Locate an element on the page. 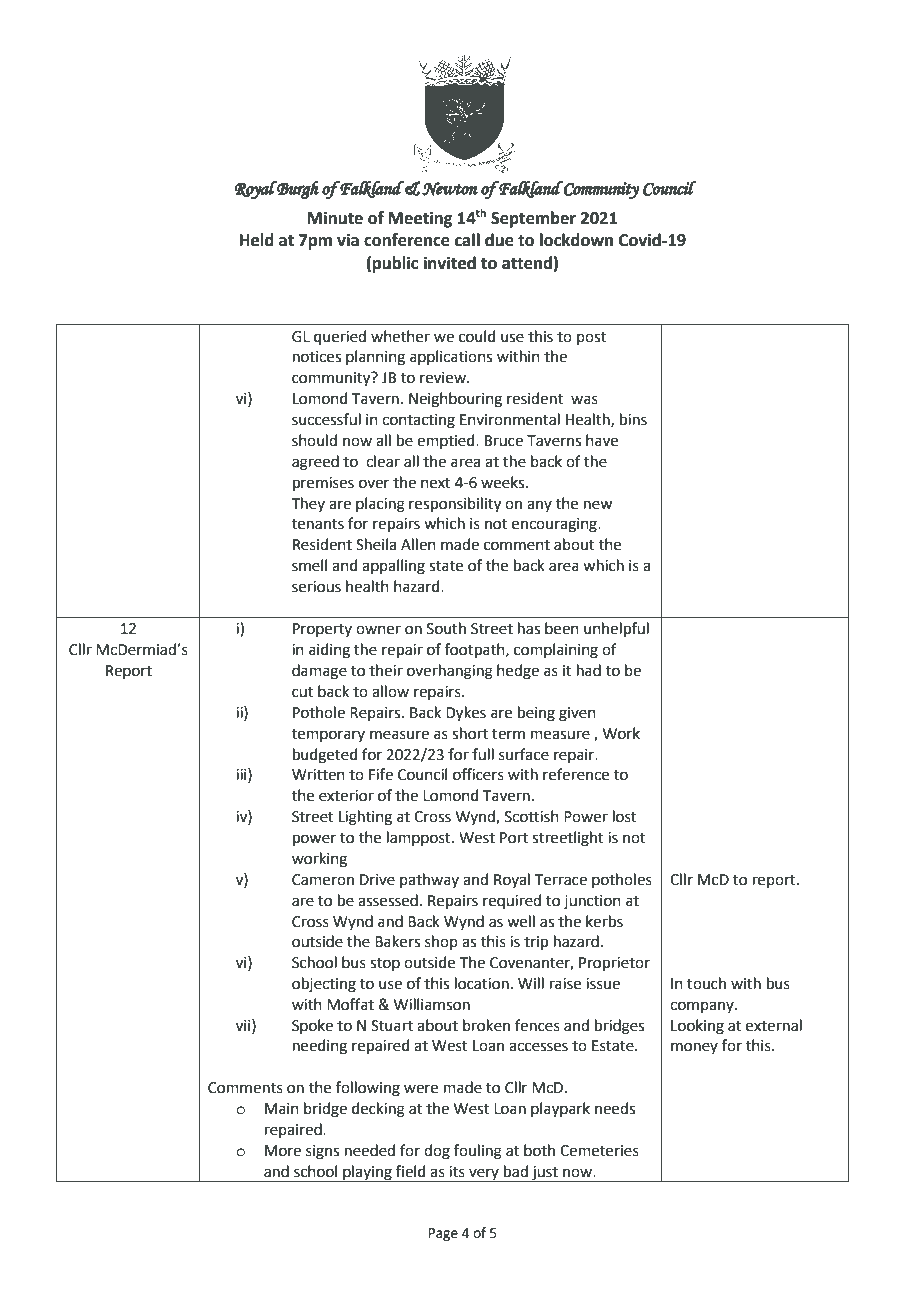  Cemeteries is located at coordinates (599, 1151).
